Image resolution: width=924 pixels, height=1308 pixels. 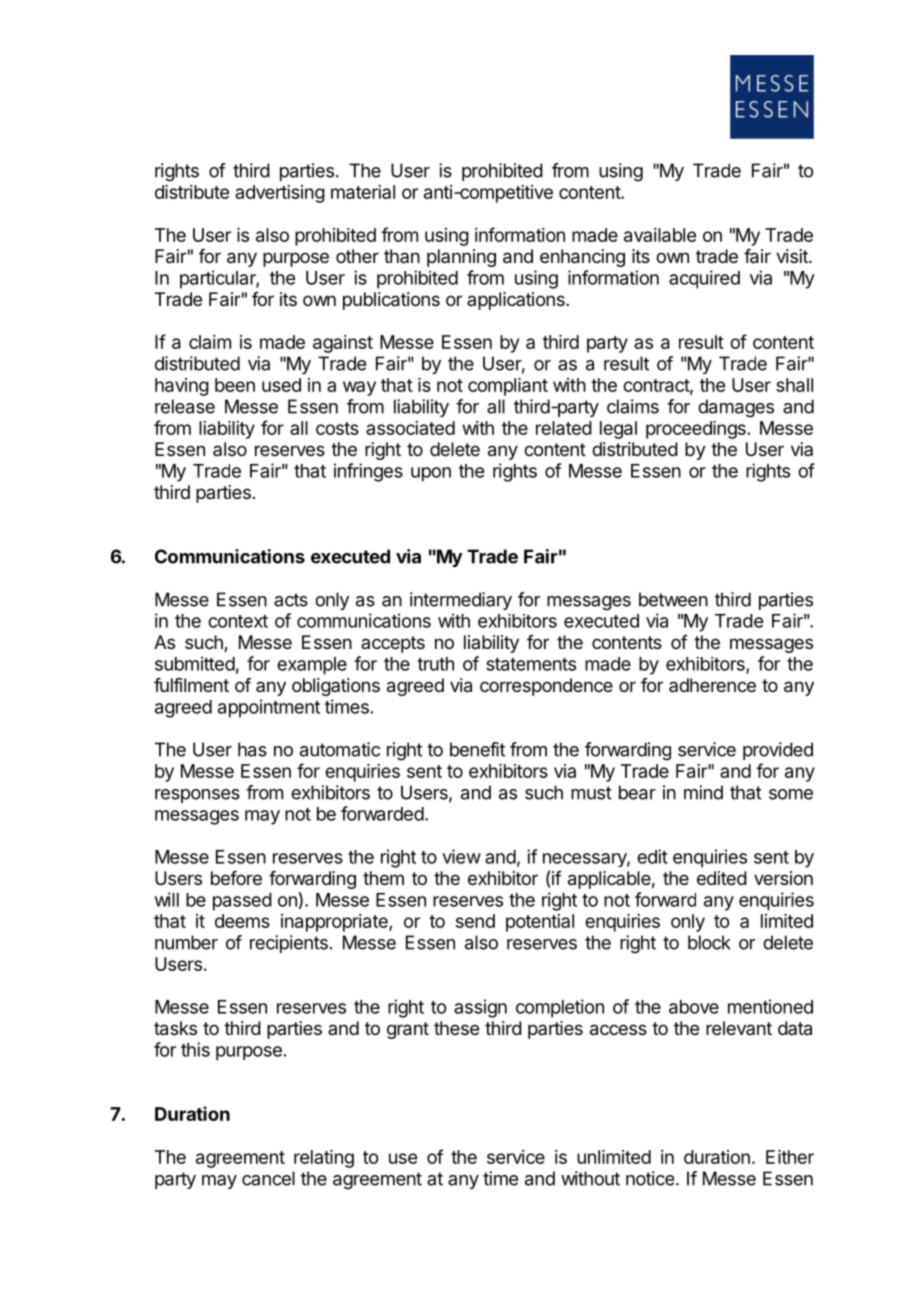 What do you see at coordinates (431, 474) in the screenshot?
I see `upon` at bounding box center [431, 474].
